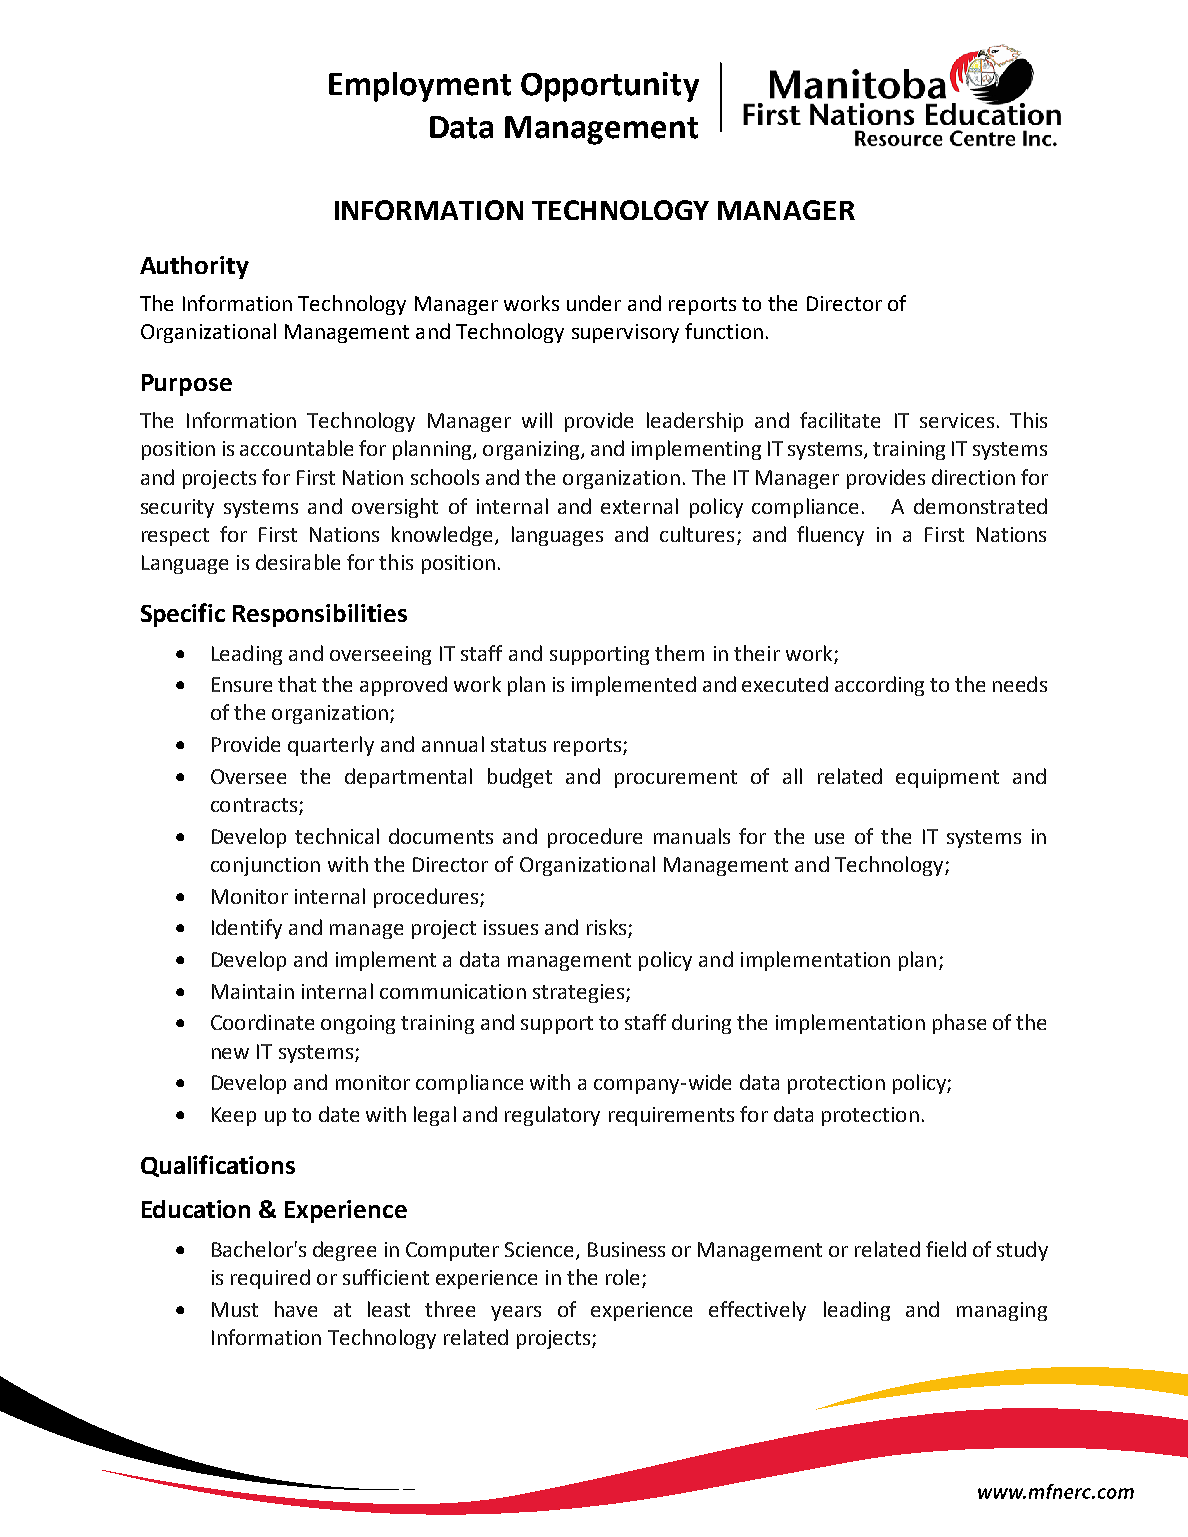 The image size is (1188, 1537). What do you see at coordinates (624, 1278) in the document?
I see `role` at bounding box center [624, 1278].
